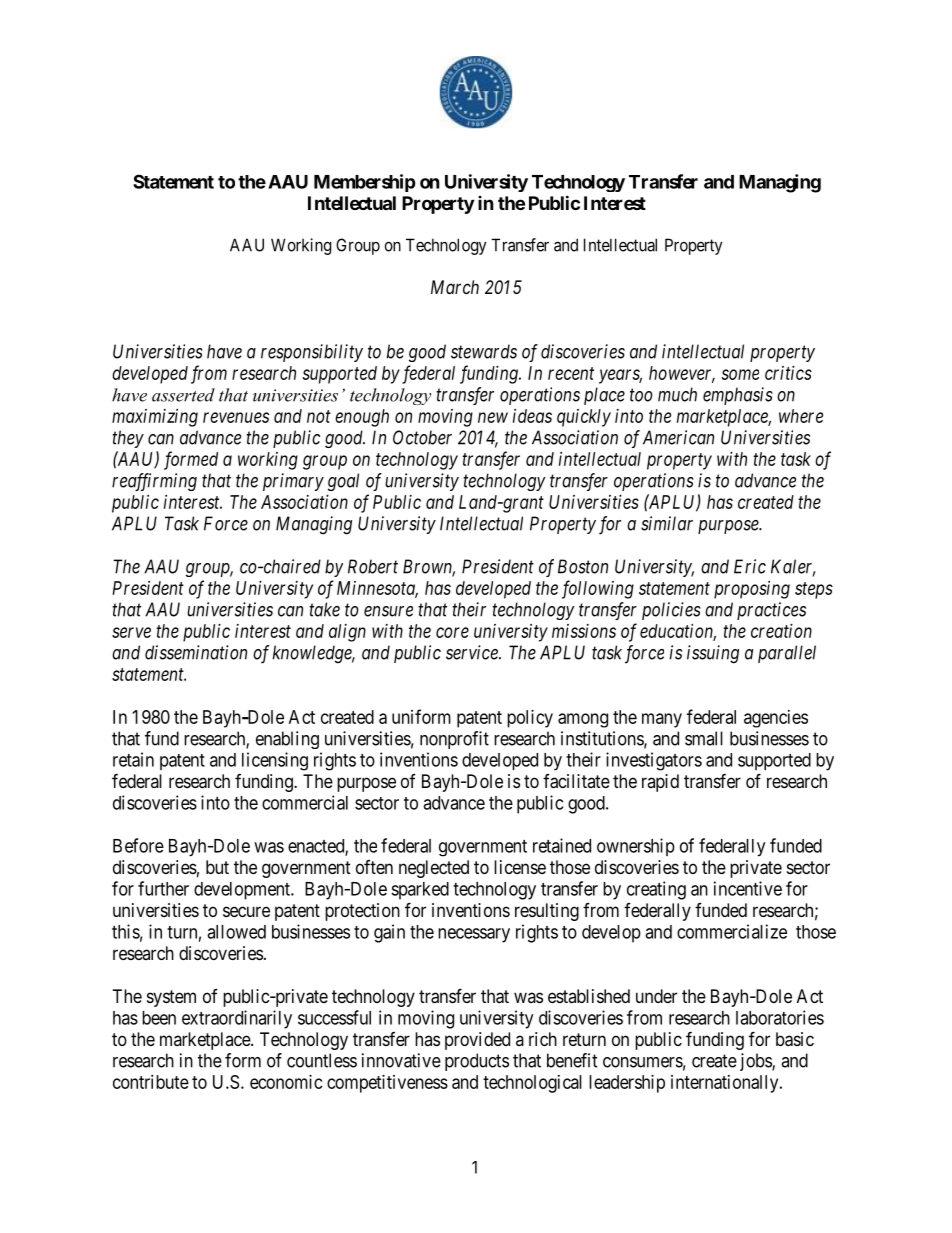 The image size is (952, 1233). I want to click on reaffirming, so click(154, 482).
